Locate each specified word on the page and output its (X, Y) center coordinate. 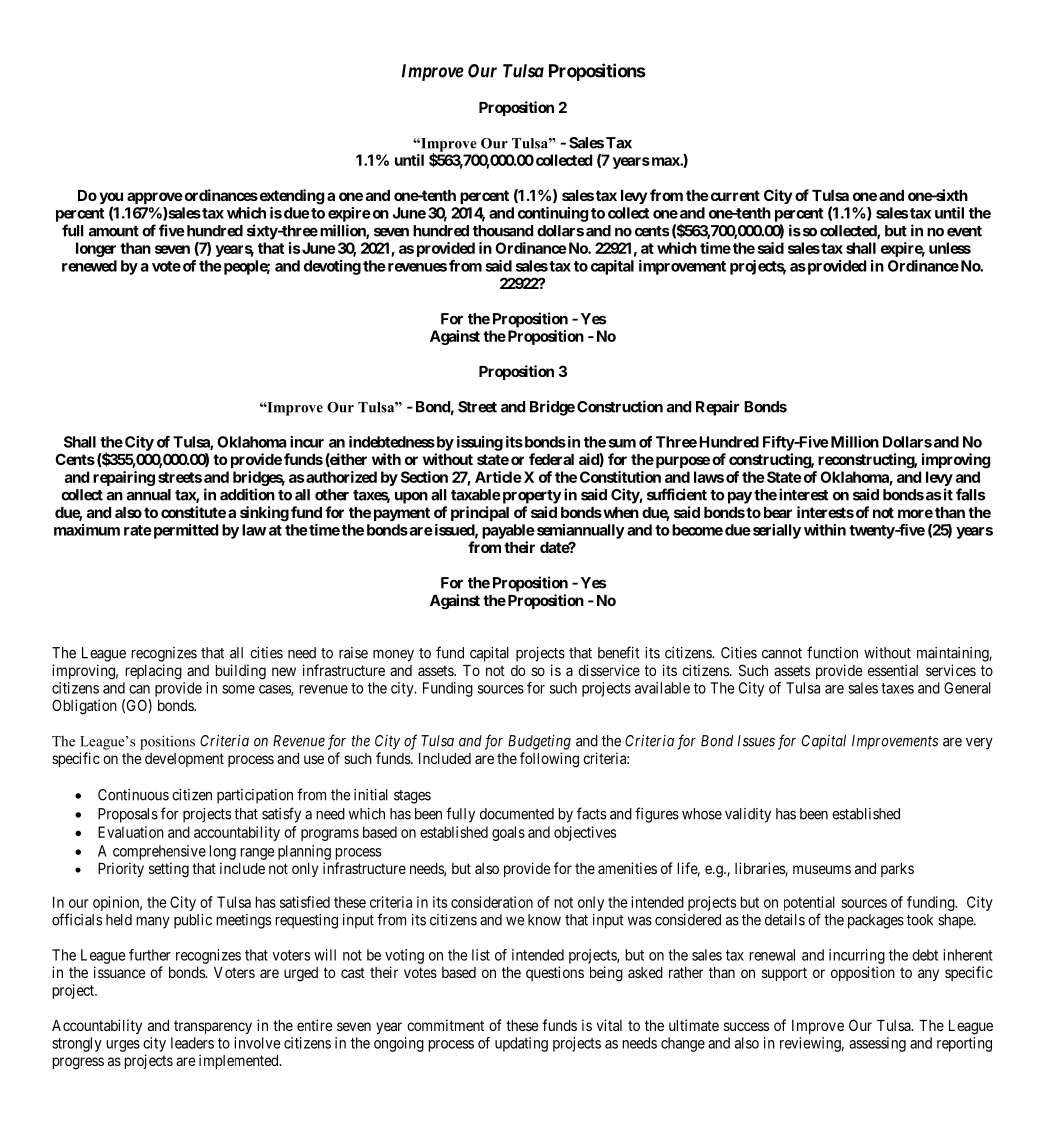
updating (521, 1044)
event (964, 231)
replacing (153, 672)
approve (155, 198)
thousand (503, 231)
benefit (619, 652)
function (832, 652)
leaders (192, 1043)
